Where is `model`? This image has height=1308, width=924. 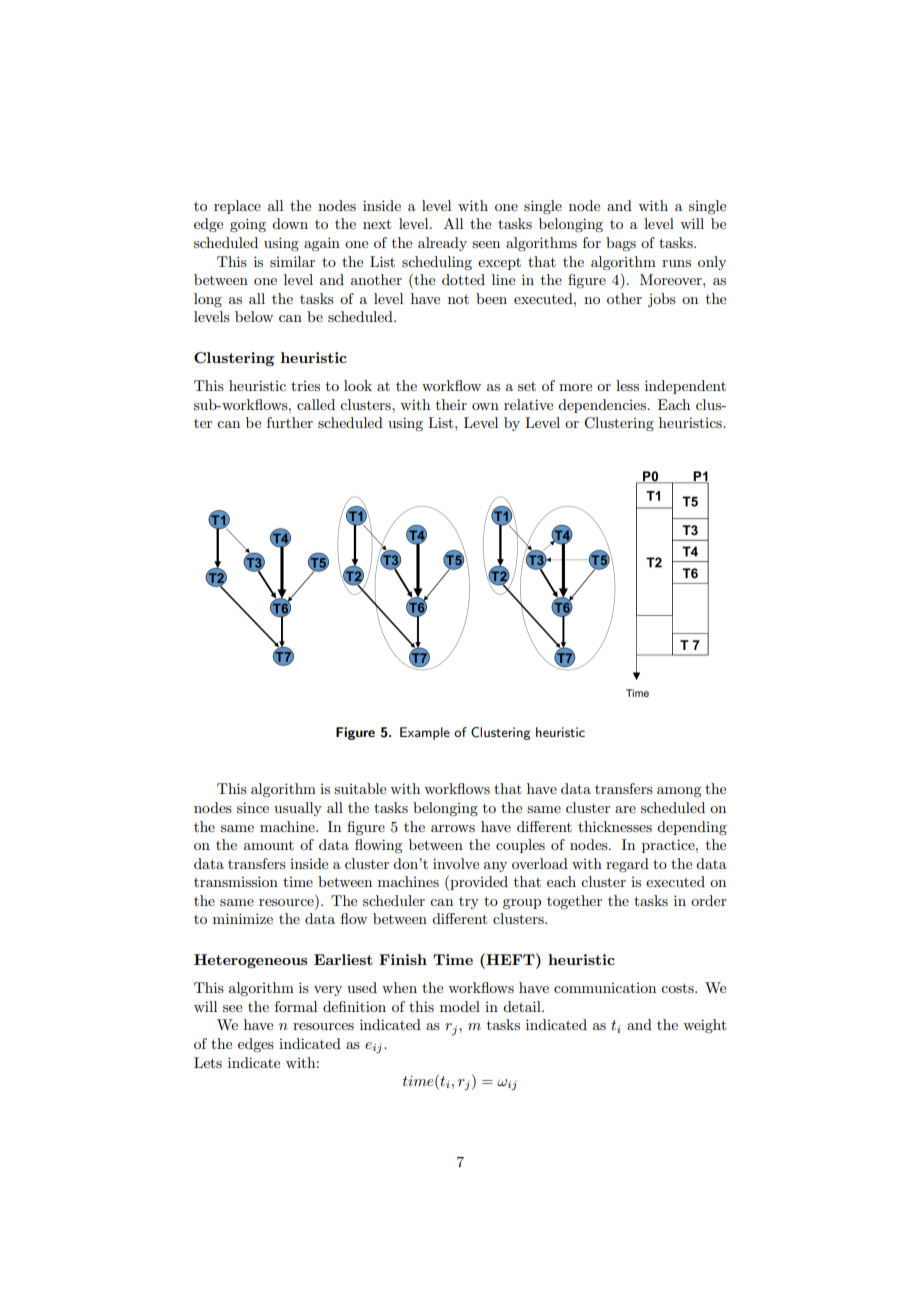
model is located at coordinates (460, 1006).
